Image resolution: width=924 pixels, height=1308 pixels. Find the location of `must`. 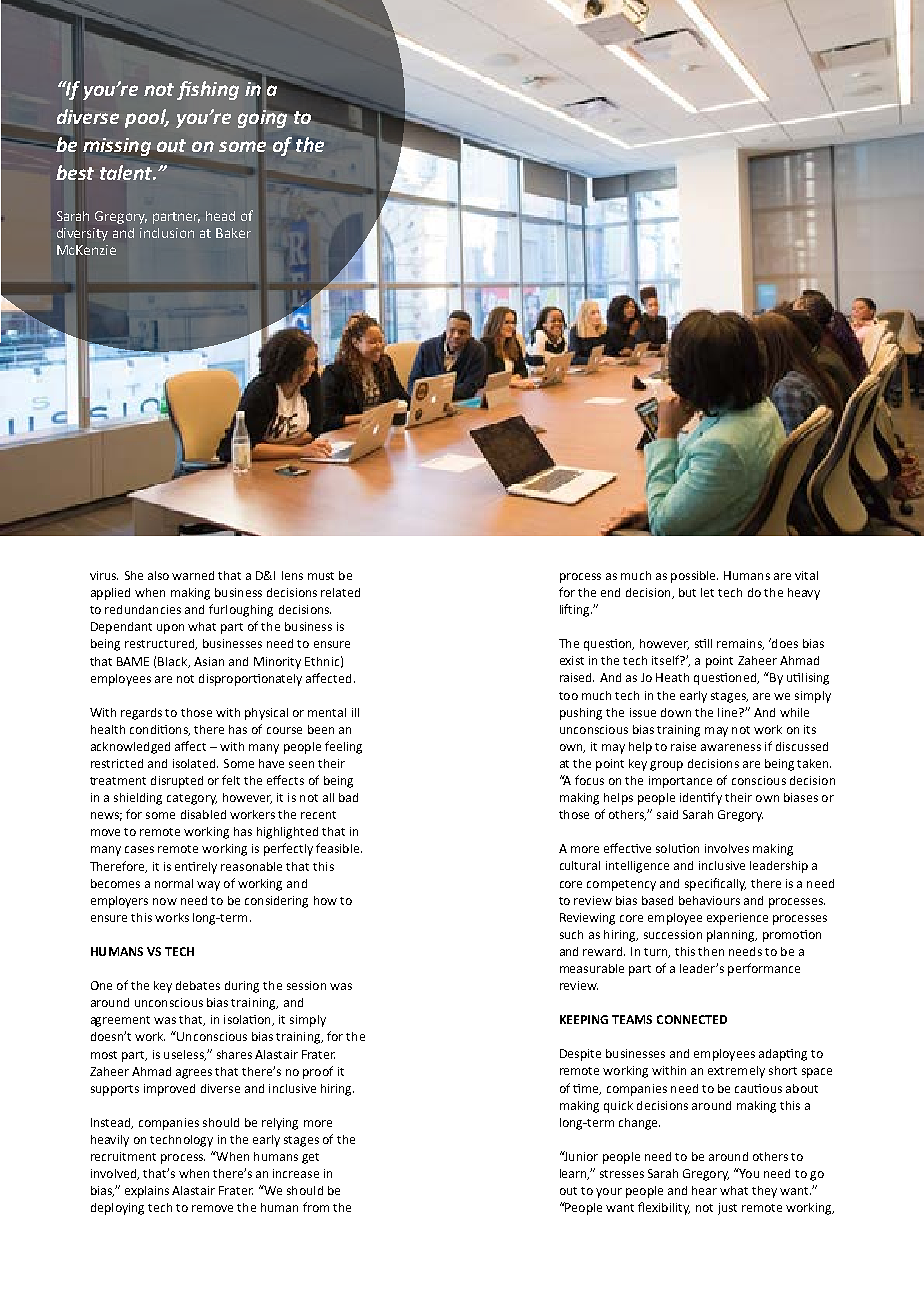

must is located at coordinates (321, 576).
